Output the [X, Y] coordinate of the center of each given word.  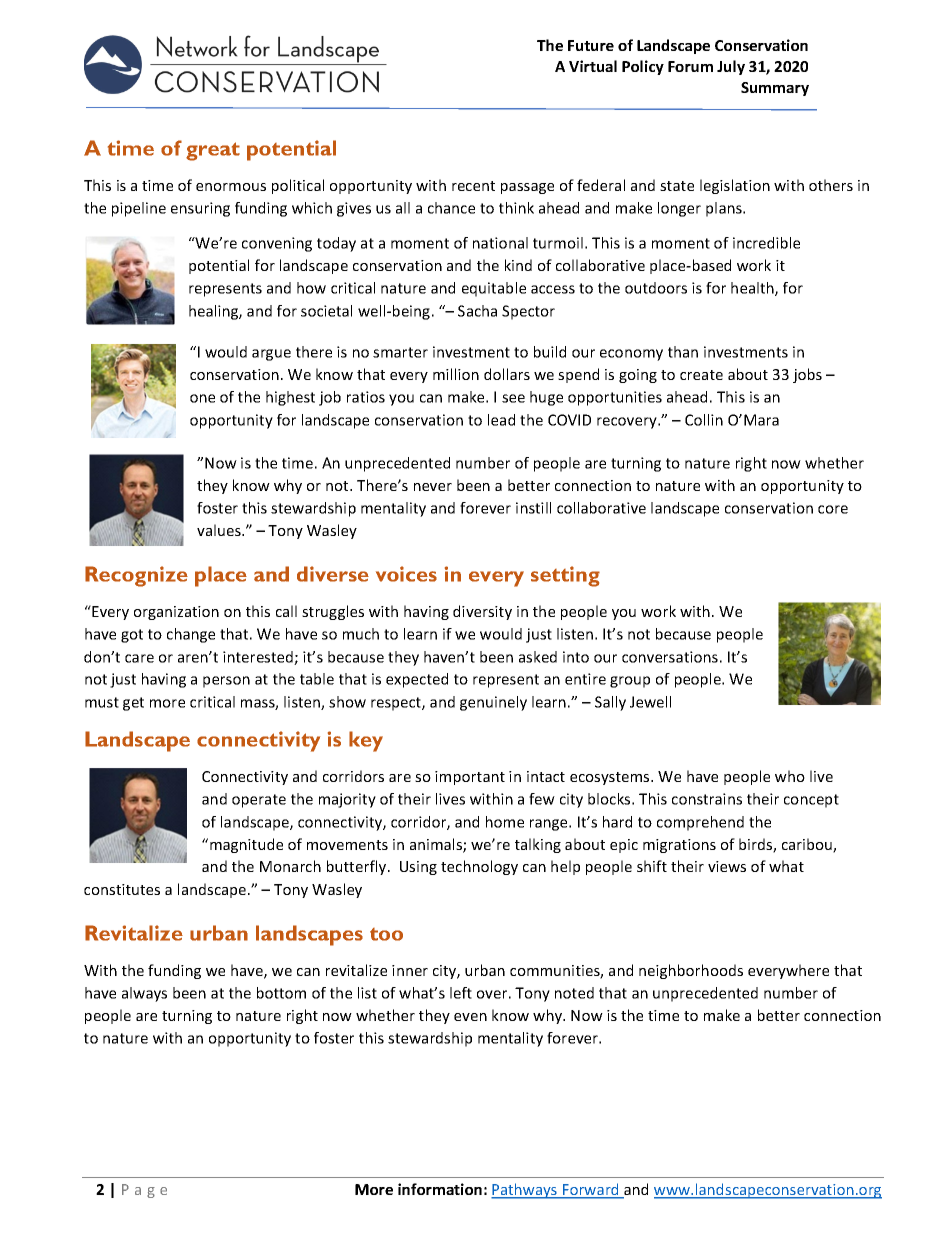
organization [176, 613]
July [731, 67]
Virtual [593, 66]
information [440, 1189]
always [144, 994]
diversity [482, 612]
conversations [670, 657]
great [213, 151]
